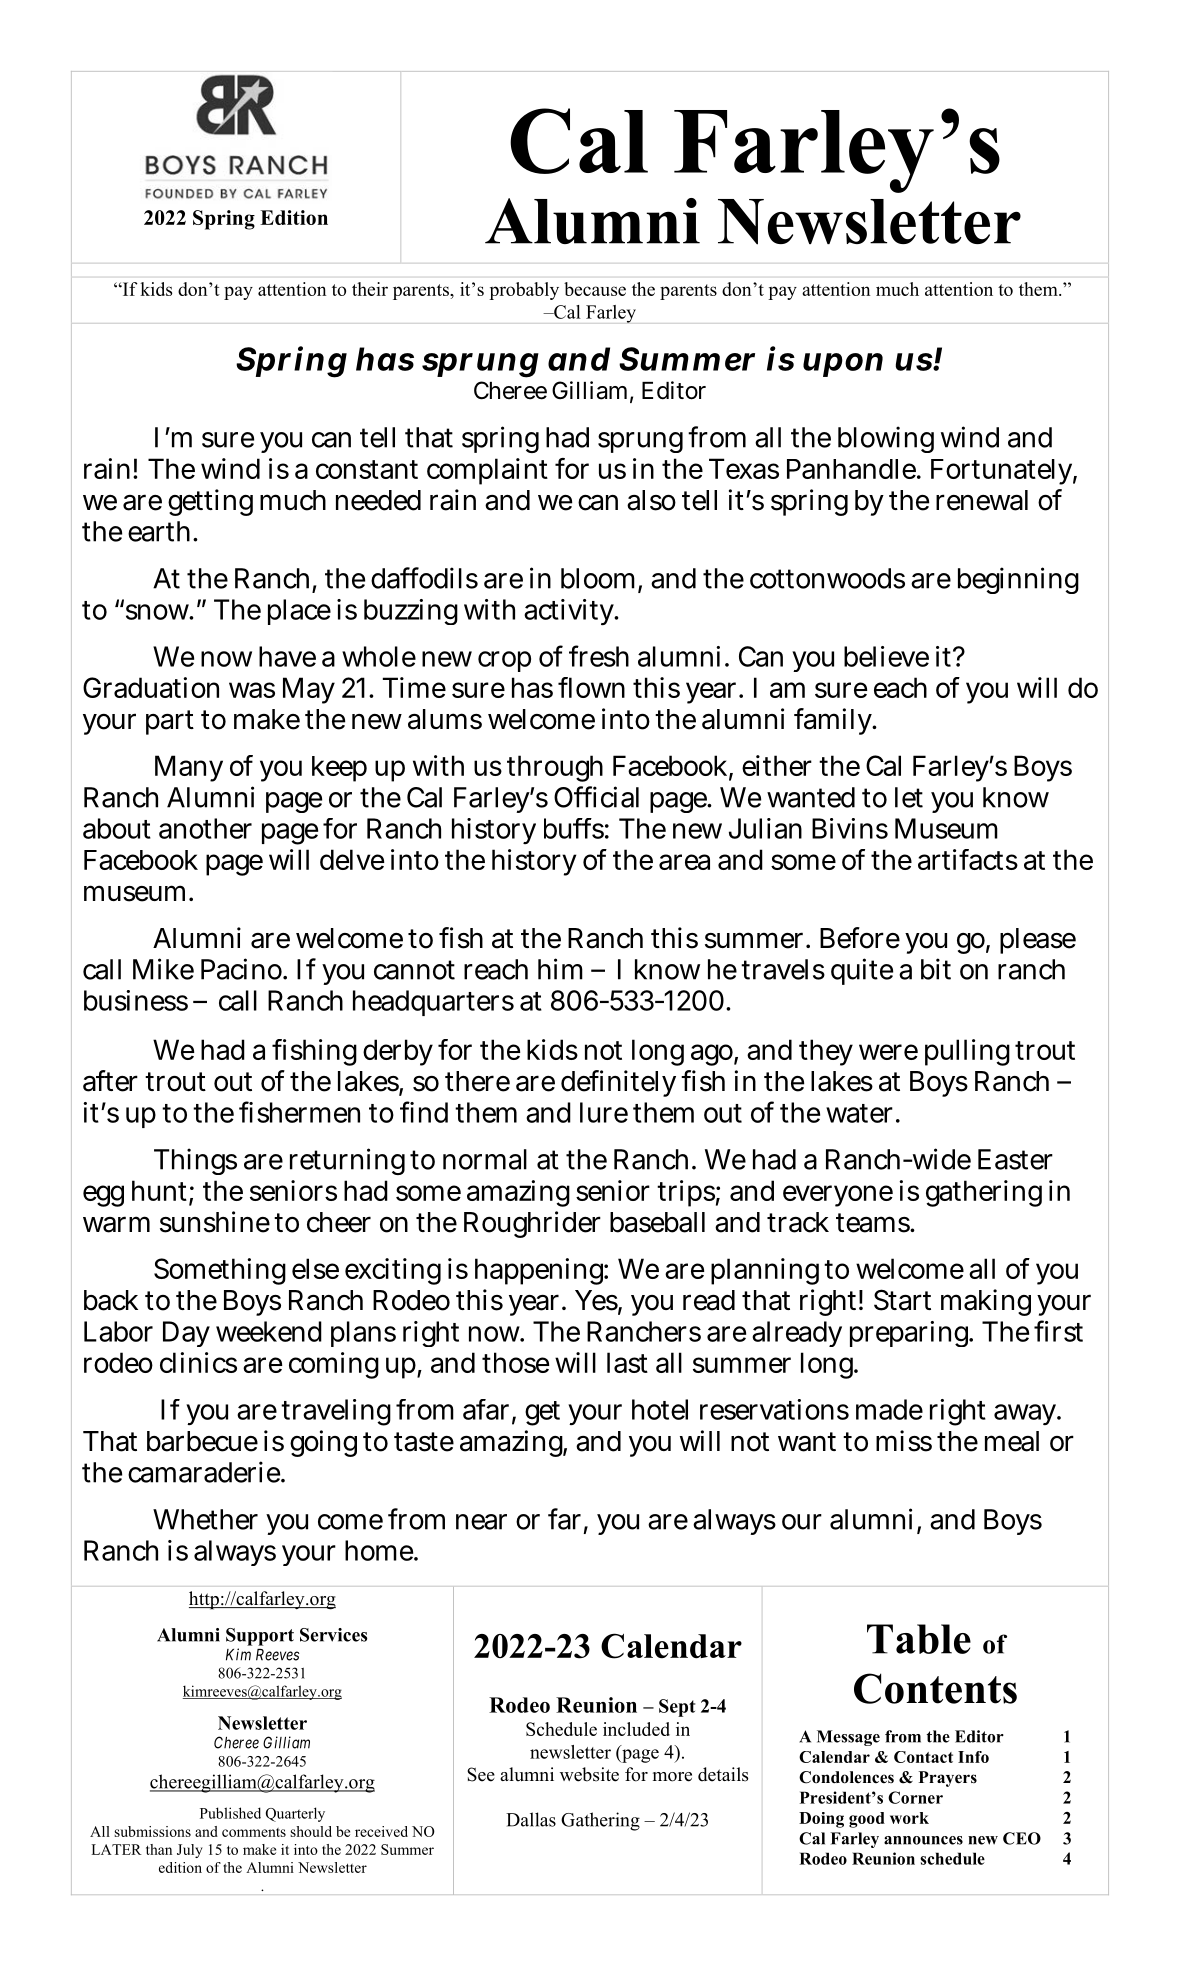  Describe the element at coordinates (589, 1774) in the page. I see `website` at that location.
